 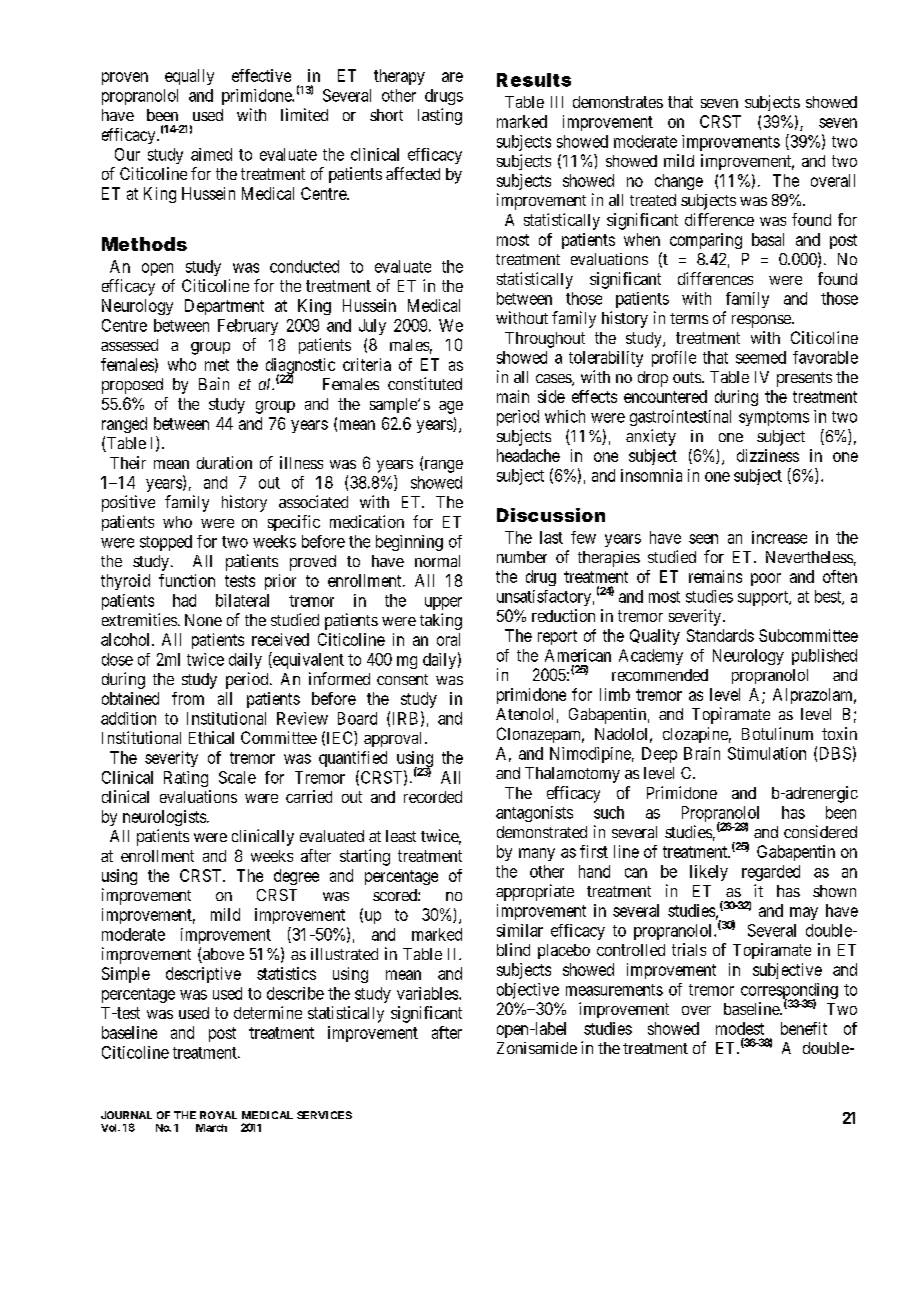 I want to click on poor, so click(x=766, y=579).
